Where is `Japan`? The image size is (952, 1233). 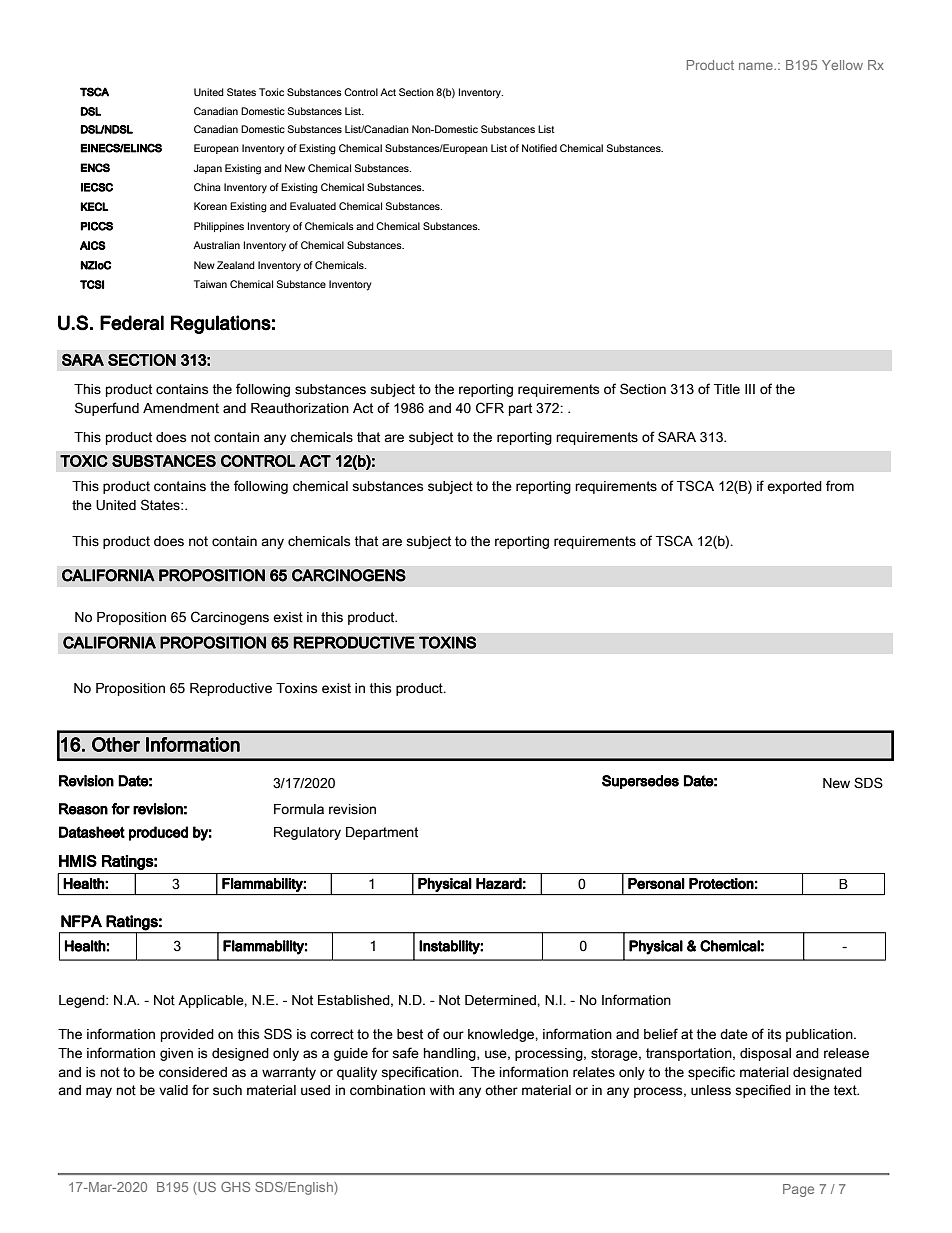 Japan is located at coordinates (208, 169).
